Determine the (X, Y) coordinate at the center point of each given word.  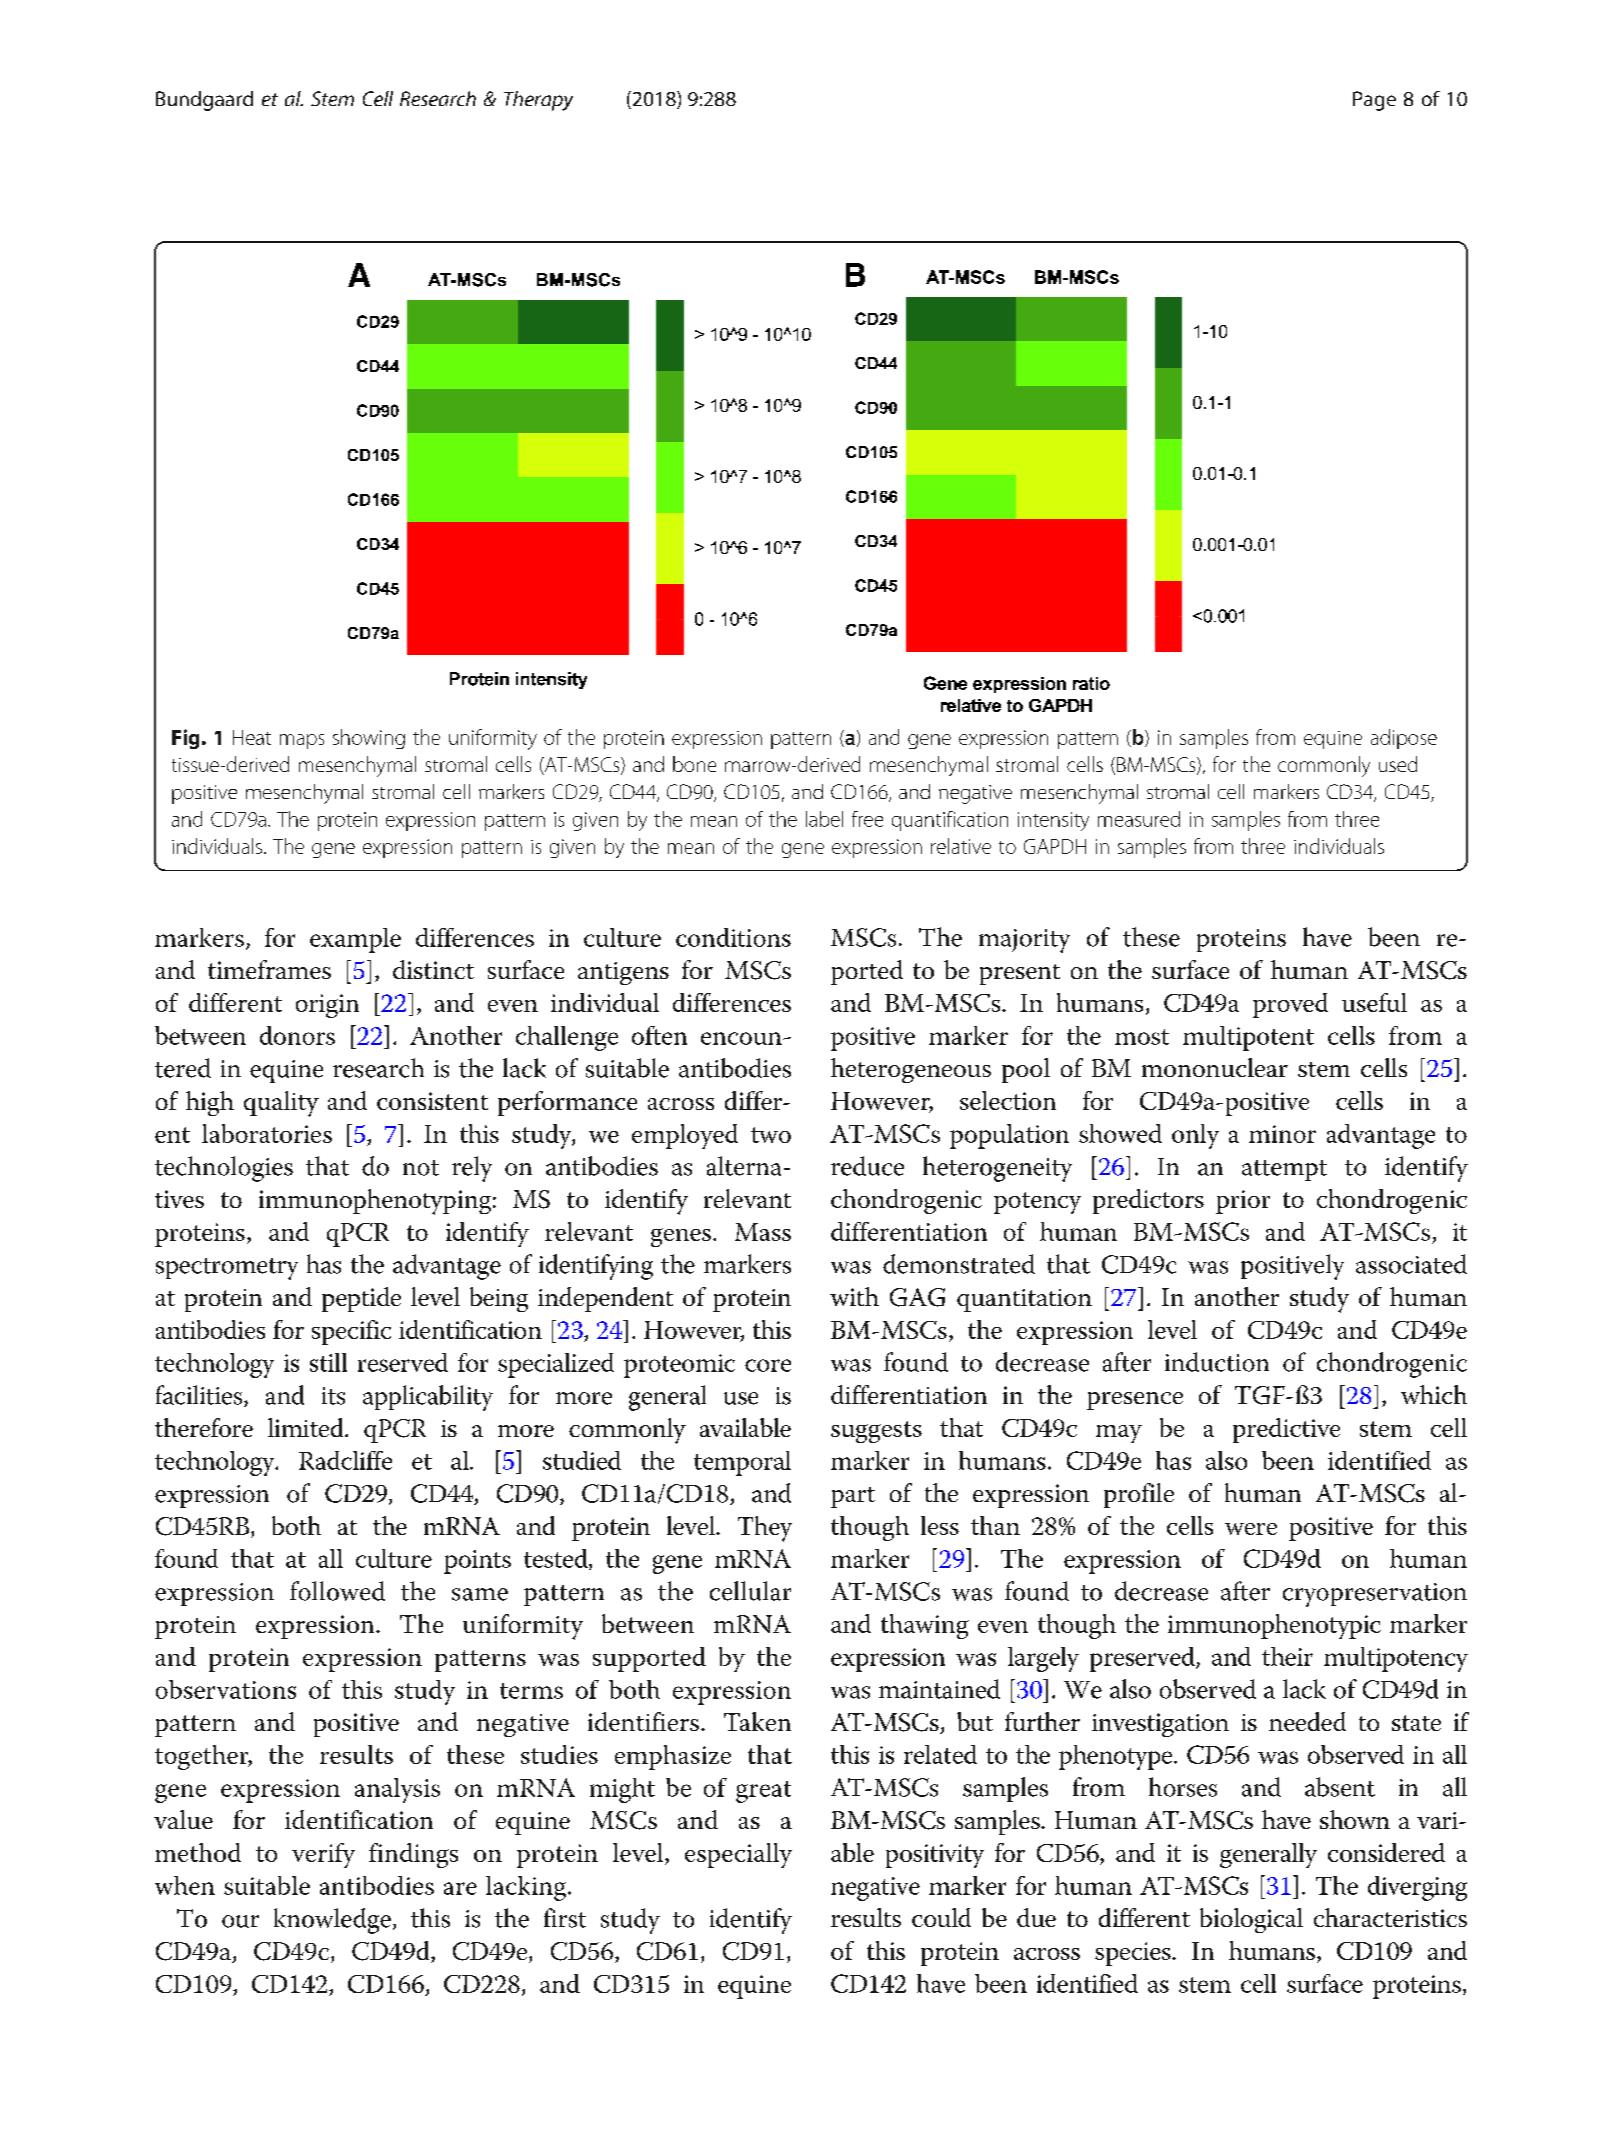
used (1398, 764)
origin (327, 1006)
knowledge (332, 1921)
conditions (733, 937)
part (853, 1497)
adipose (1404, 739)
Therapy (538, 101)
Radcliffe (345, 1460)
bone (694, 764)
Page (1374, 101)
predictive (1286, 1430)
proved (1290, 1005)
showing (369, 739)
